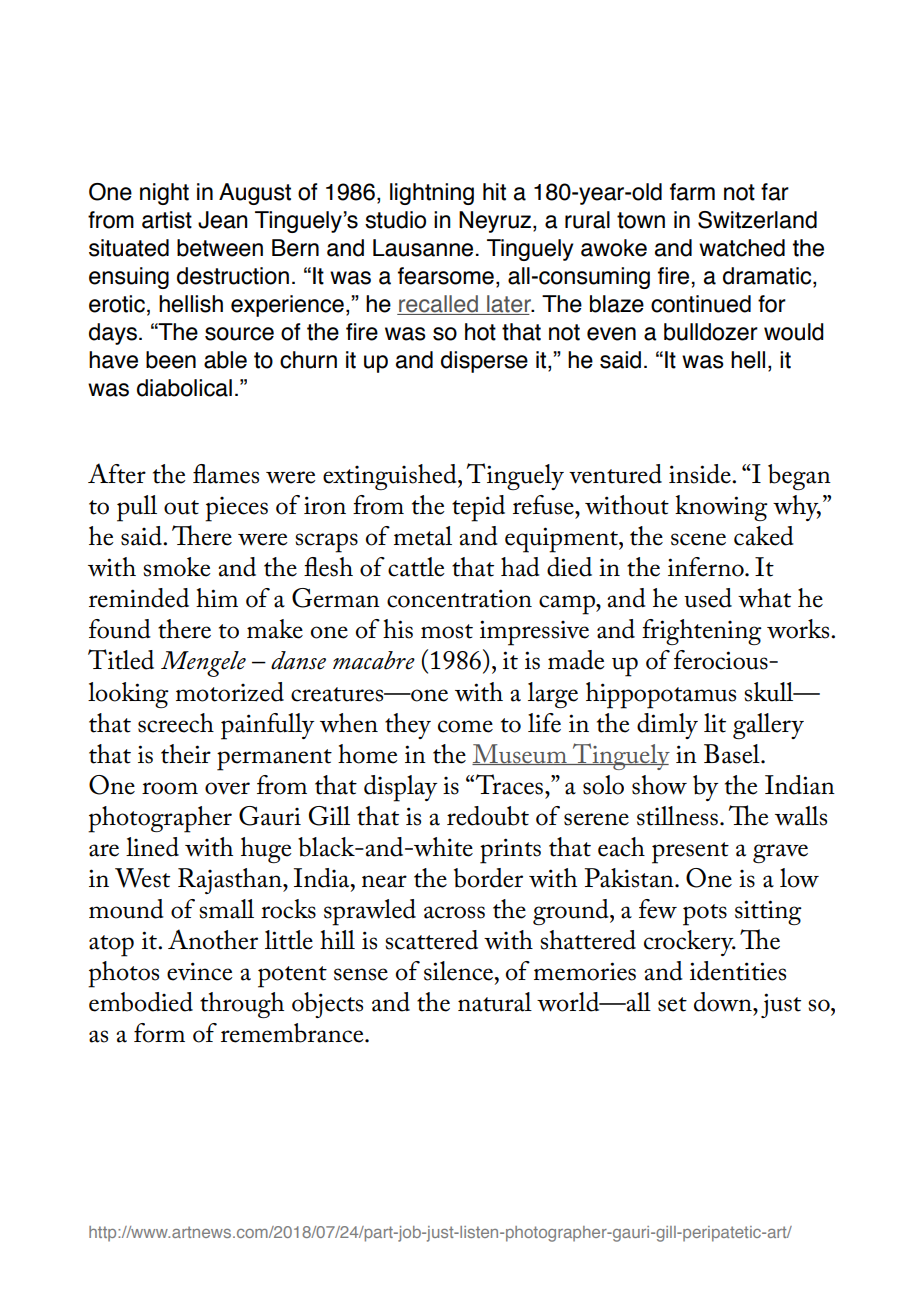 The image size is (924, 1308). I want to click on form, so click(159, 1033).
